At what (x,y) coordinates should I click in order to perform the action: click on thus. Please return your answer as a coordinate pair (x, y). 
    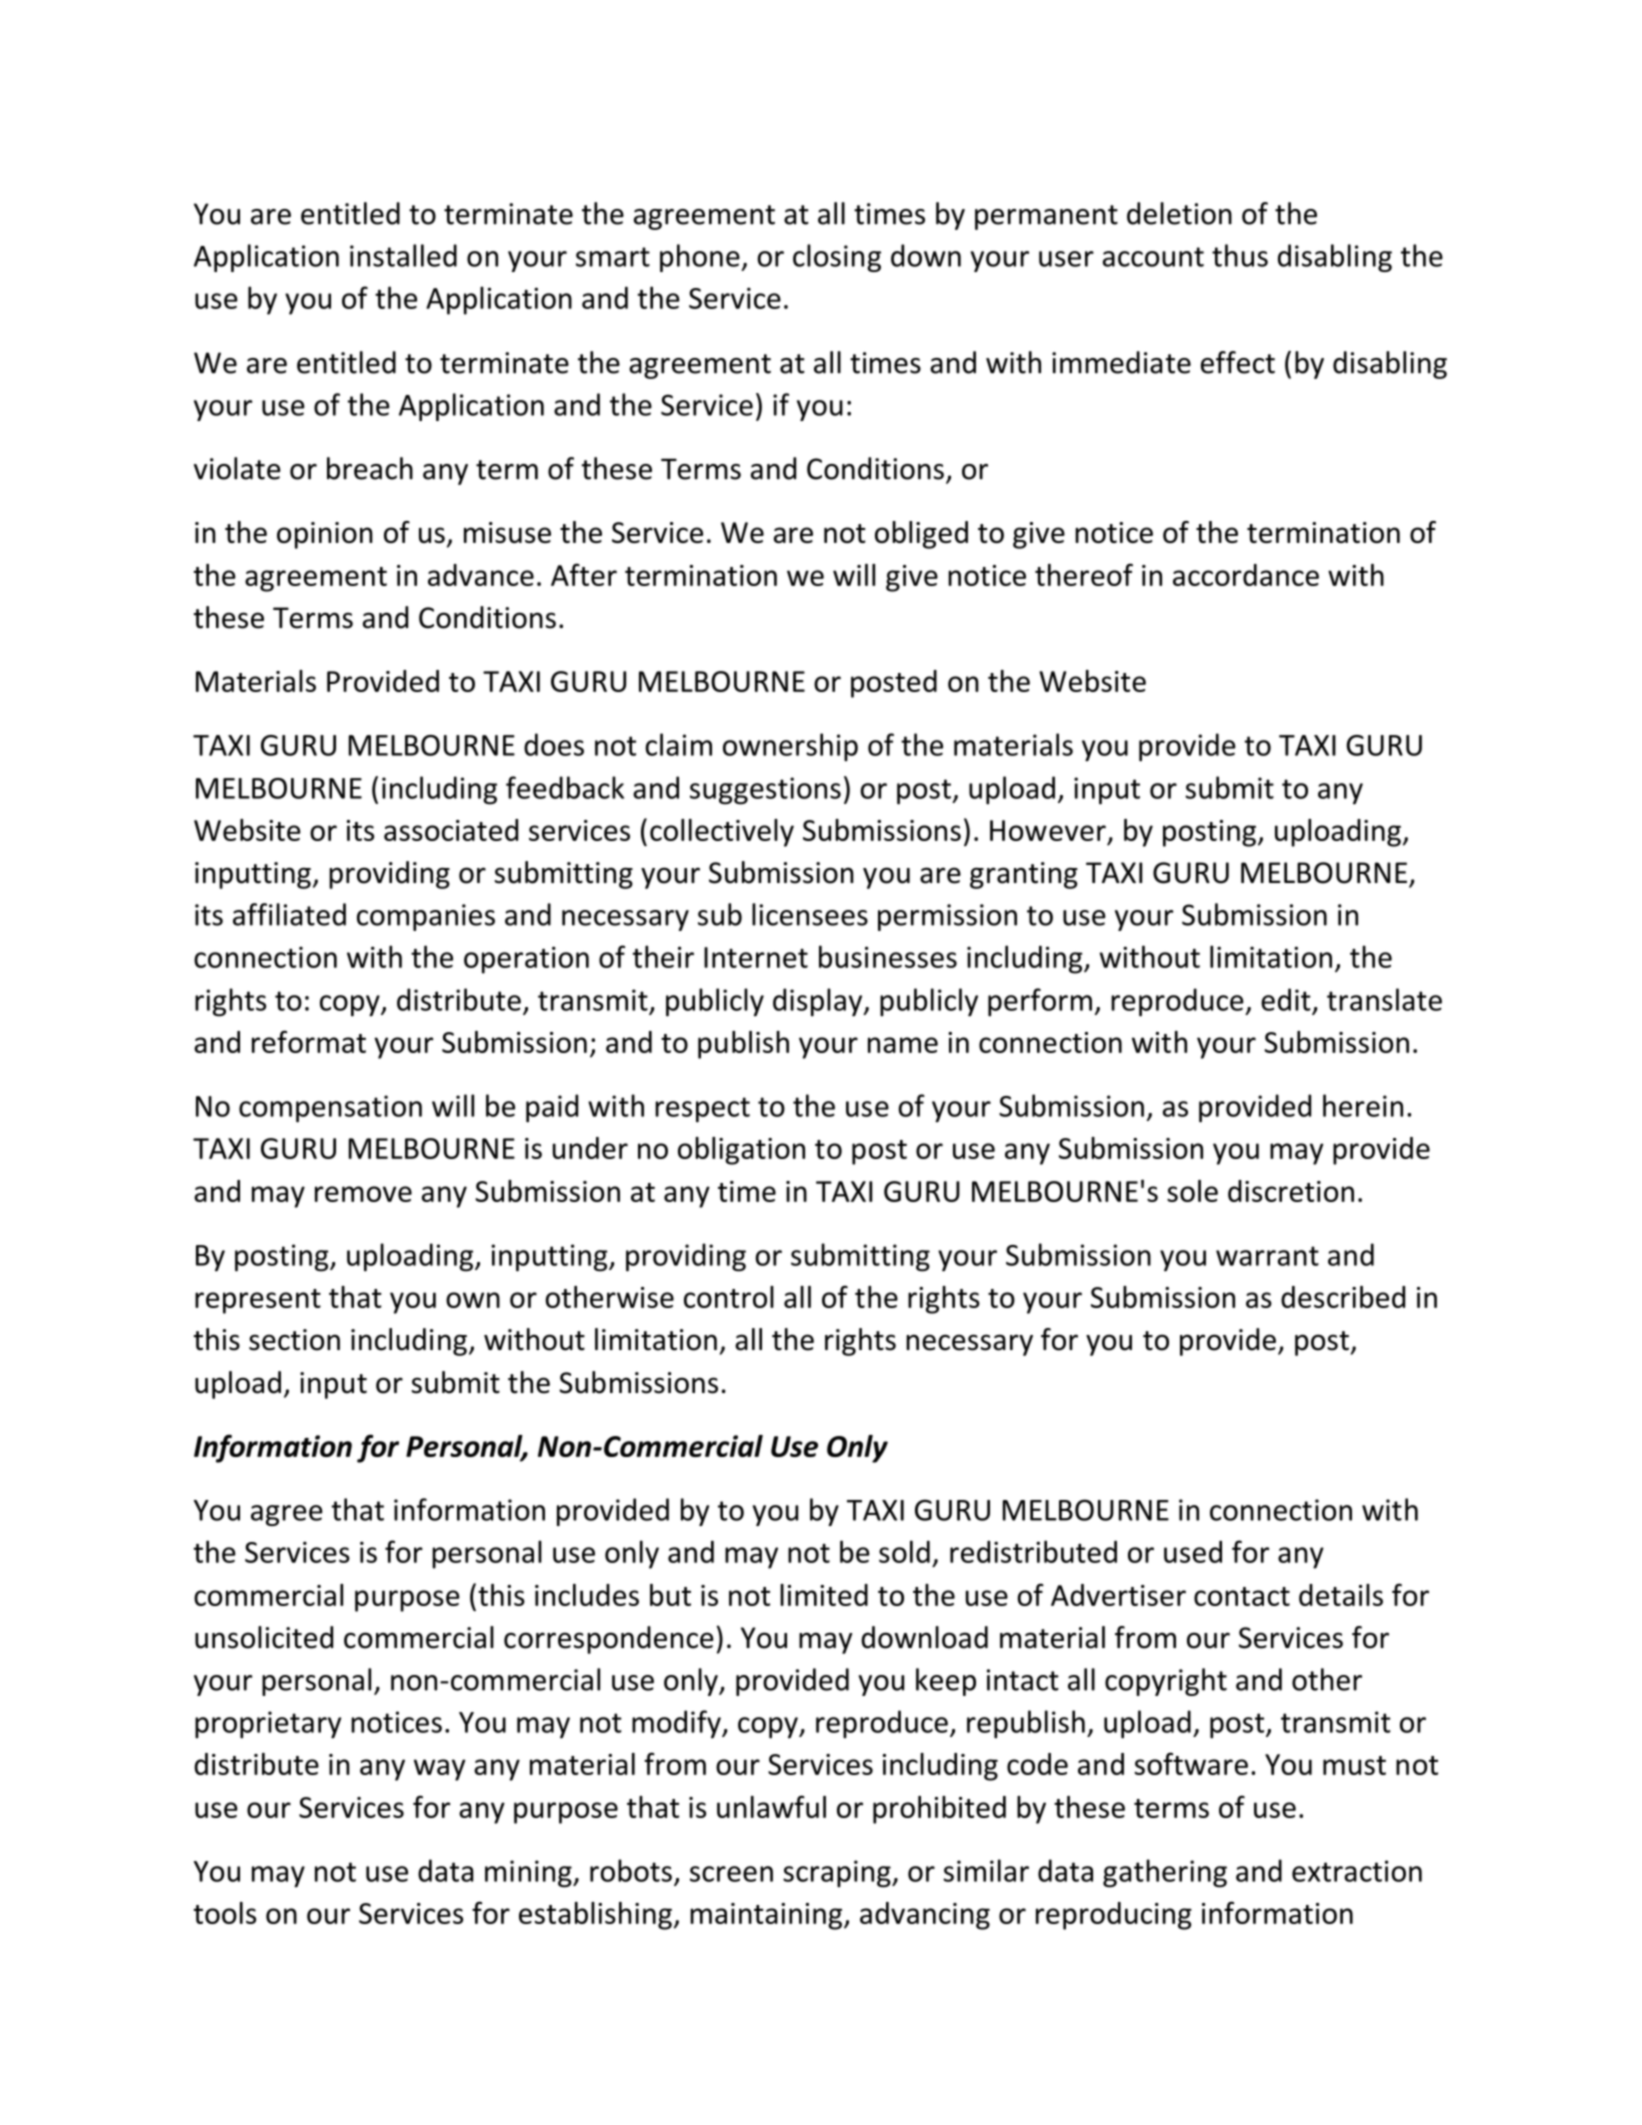
    Looking at the image, I should click on (1240, 255).
